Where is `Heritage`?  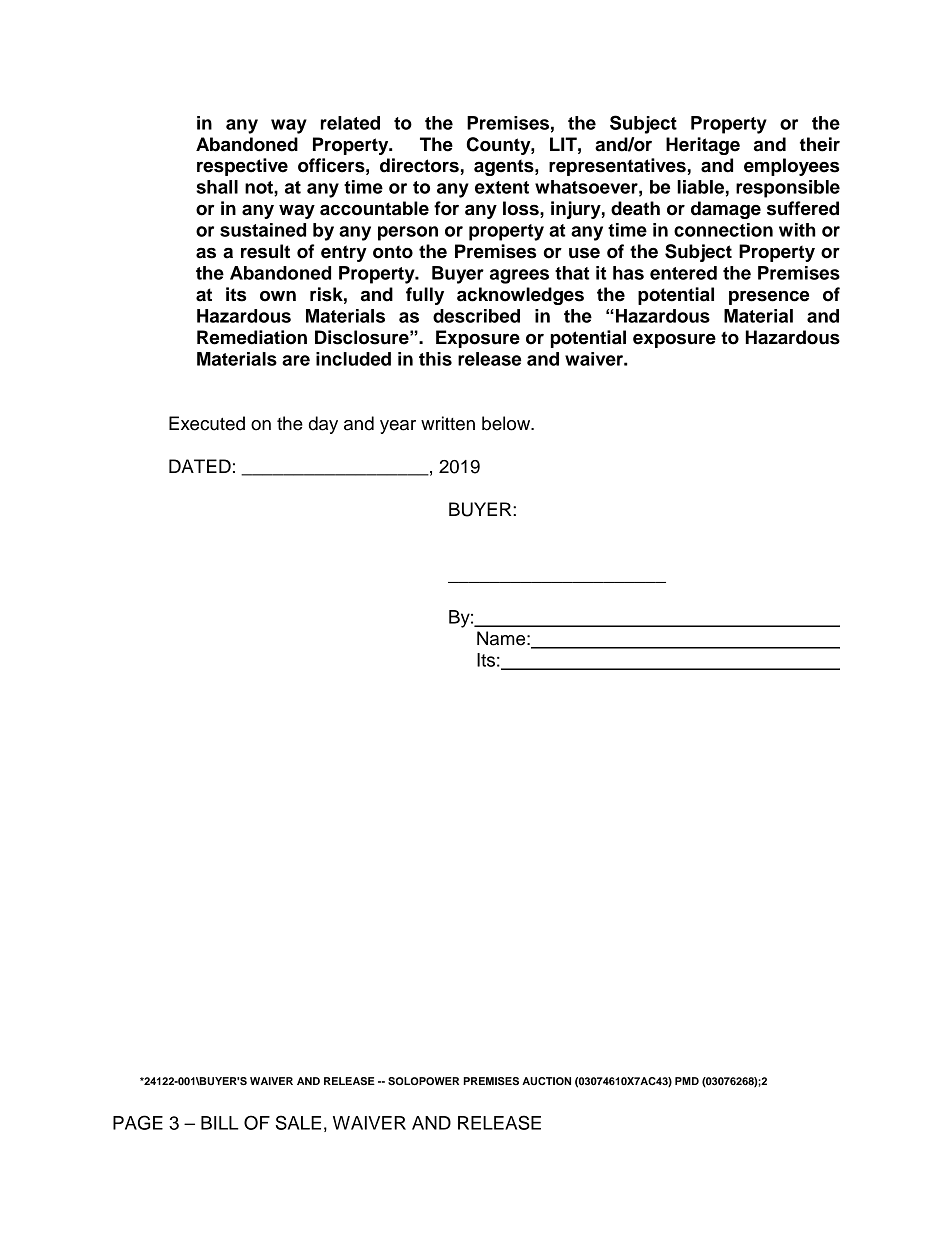
Heritage is located at coordinates (703, 146).
